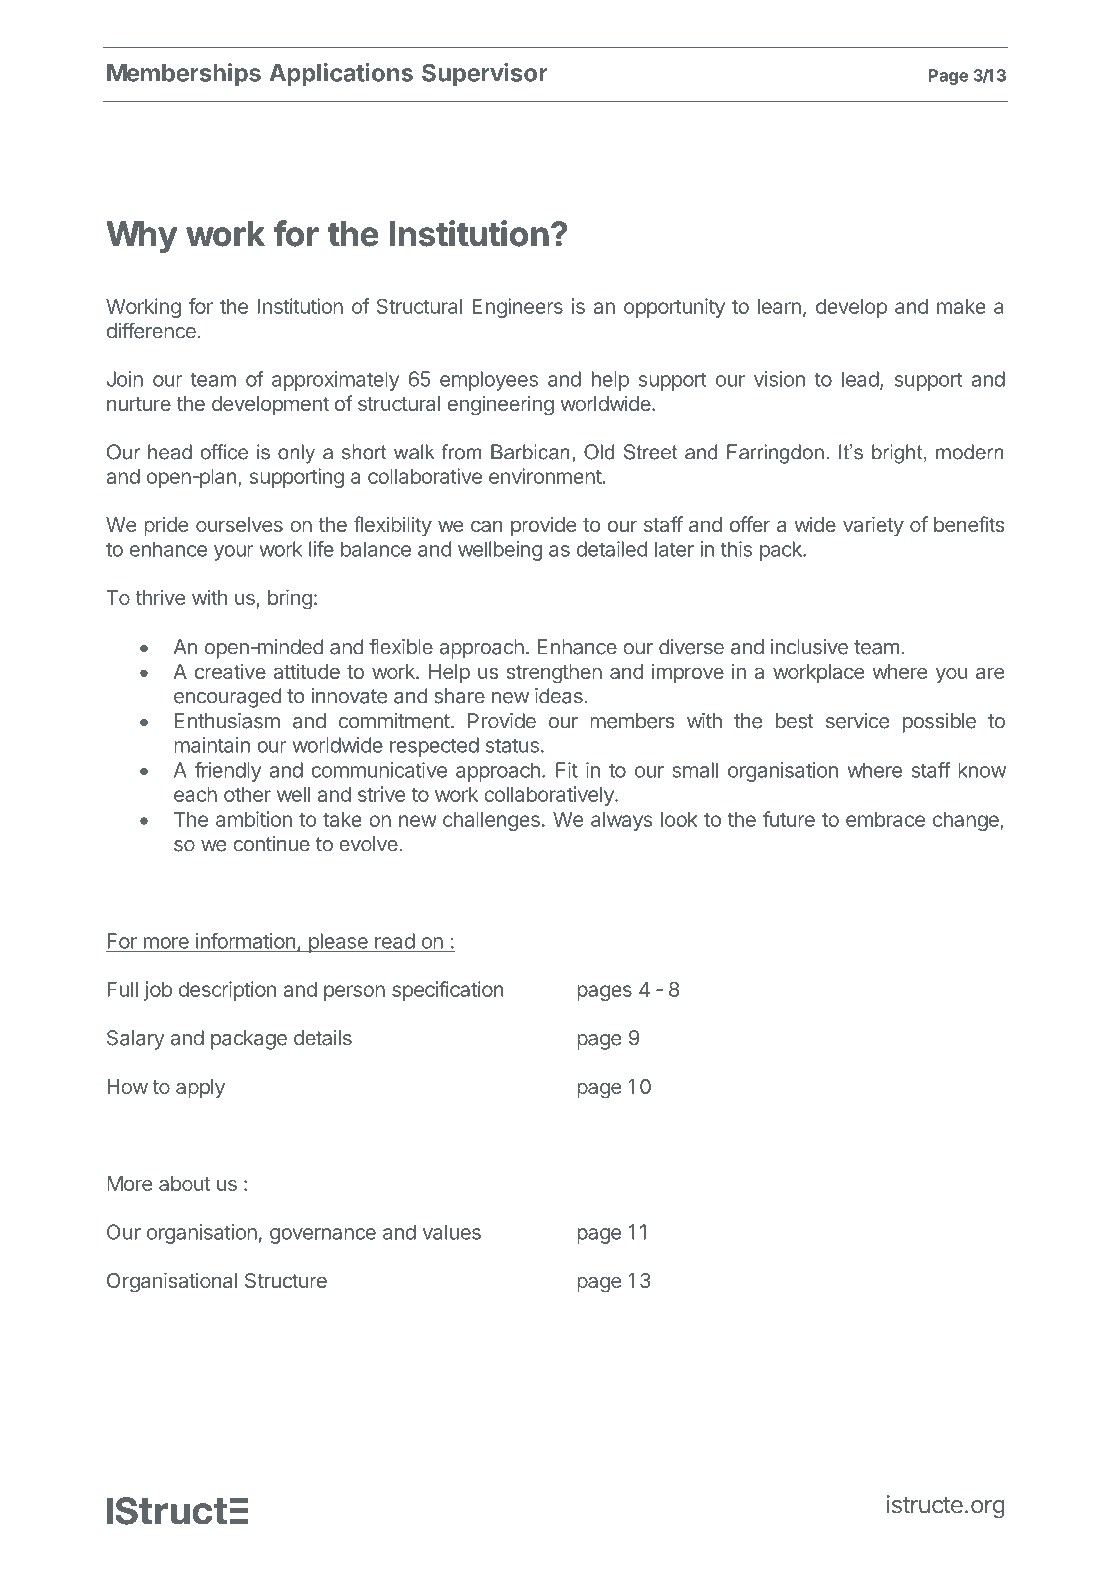 The width and height of the image is (1111, 1571). Describe the element at coordinates (501, 405) in the image. I see `engineering` at that location.
